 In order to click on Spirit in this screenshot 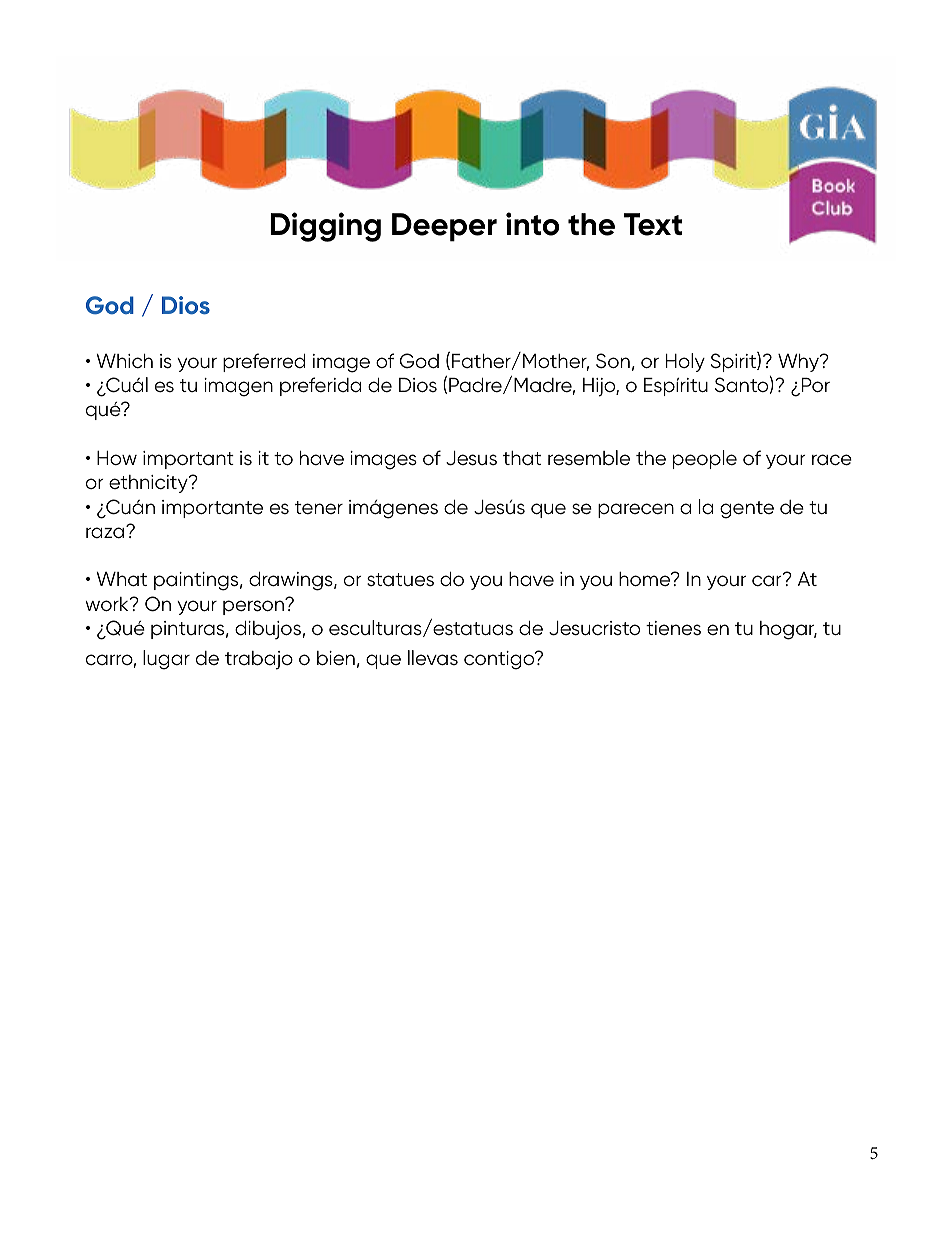, I will do `click(734, 362)`.
